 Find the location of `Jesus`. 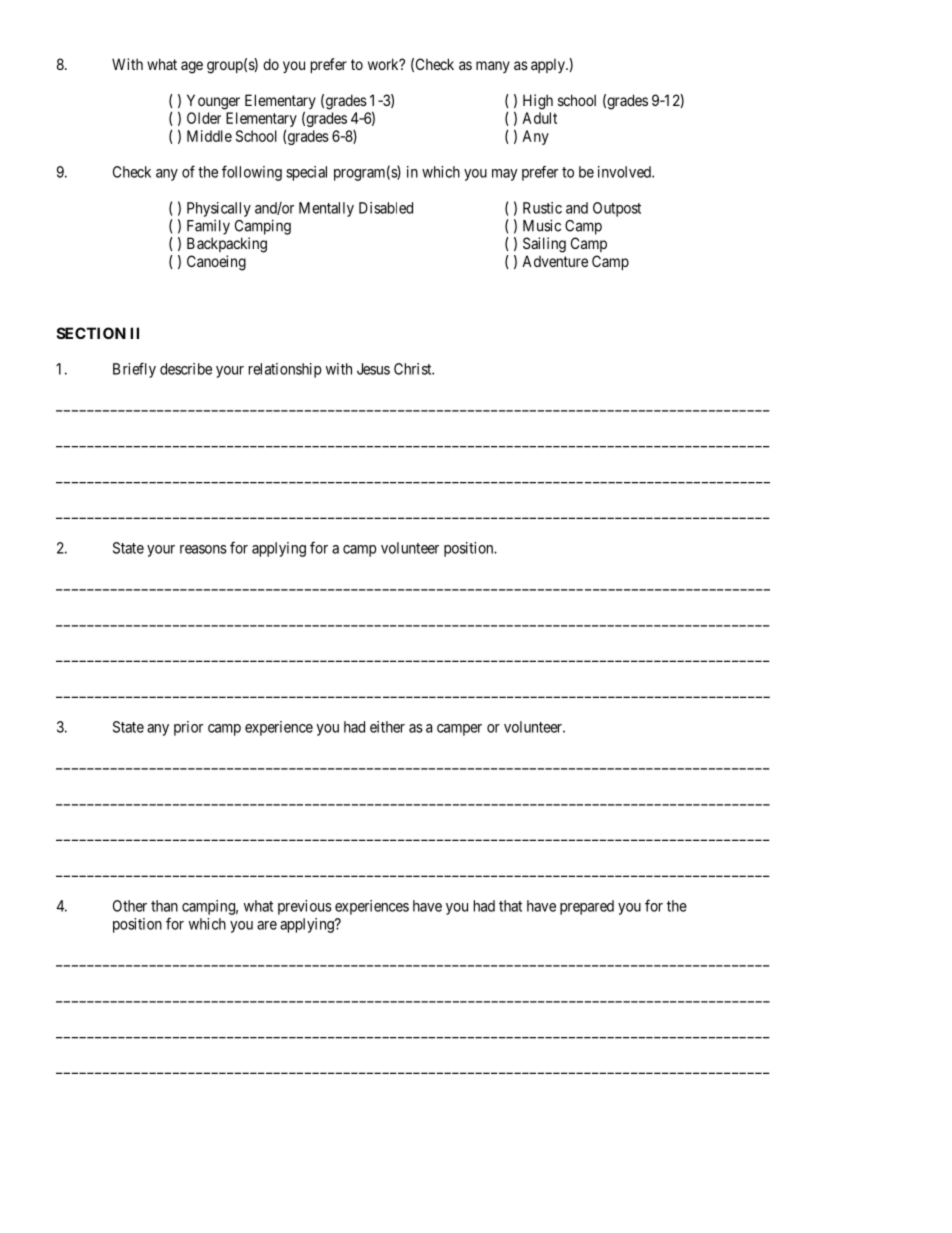

Jesus is located at coordinates (373, 369).
